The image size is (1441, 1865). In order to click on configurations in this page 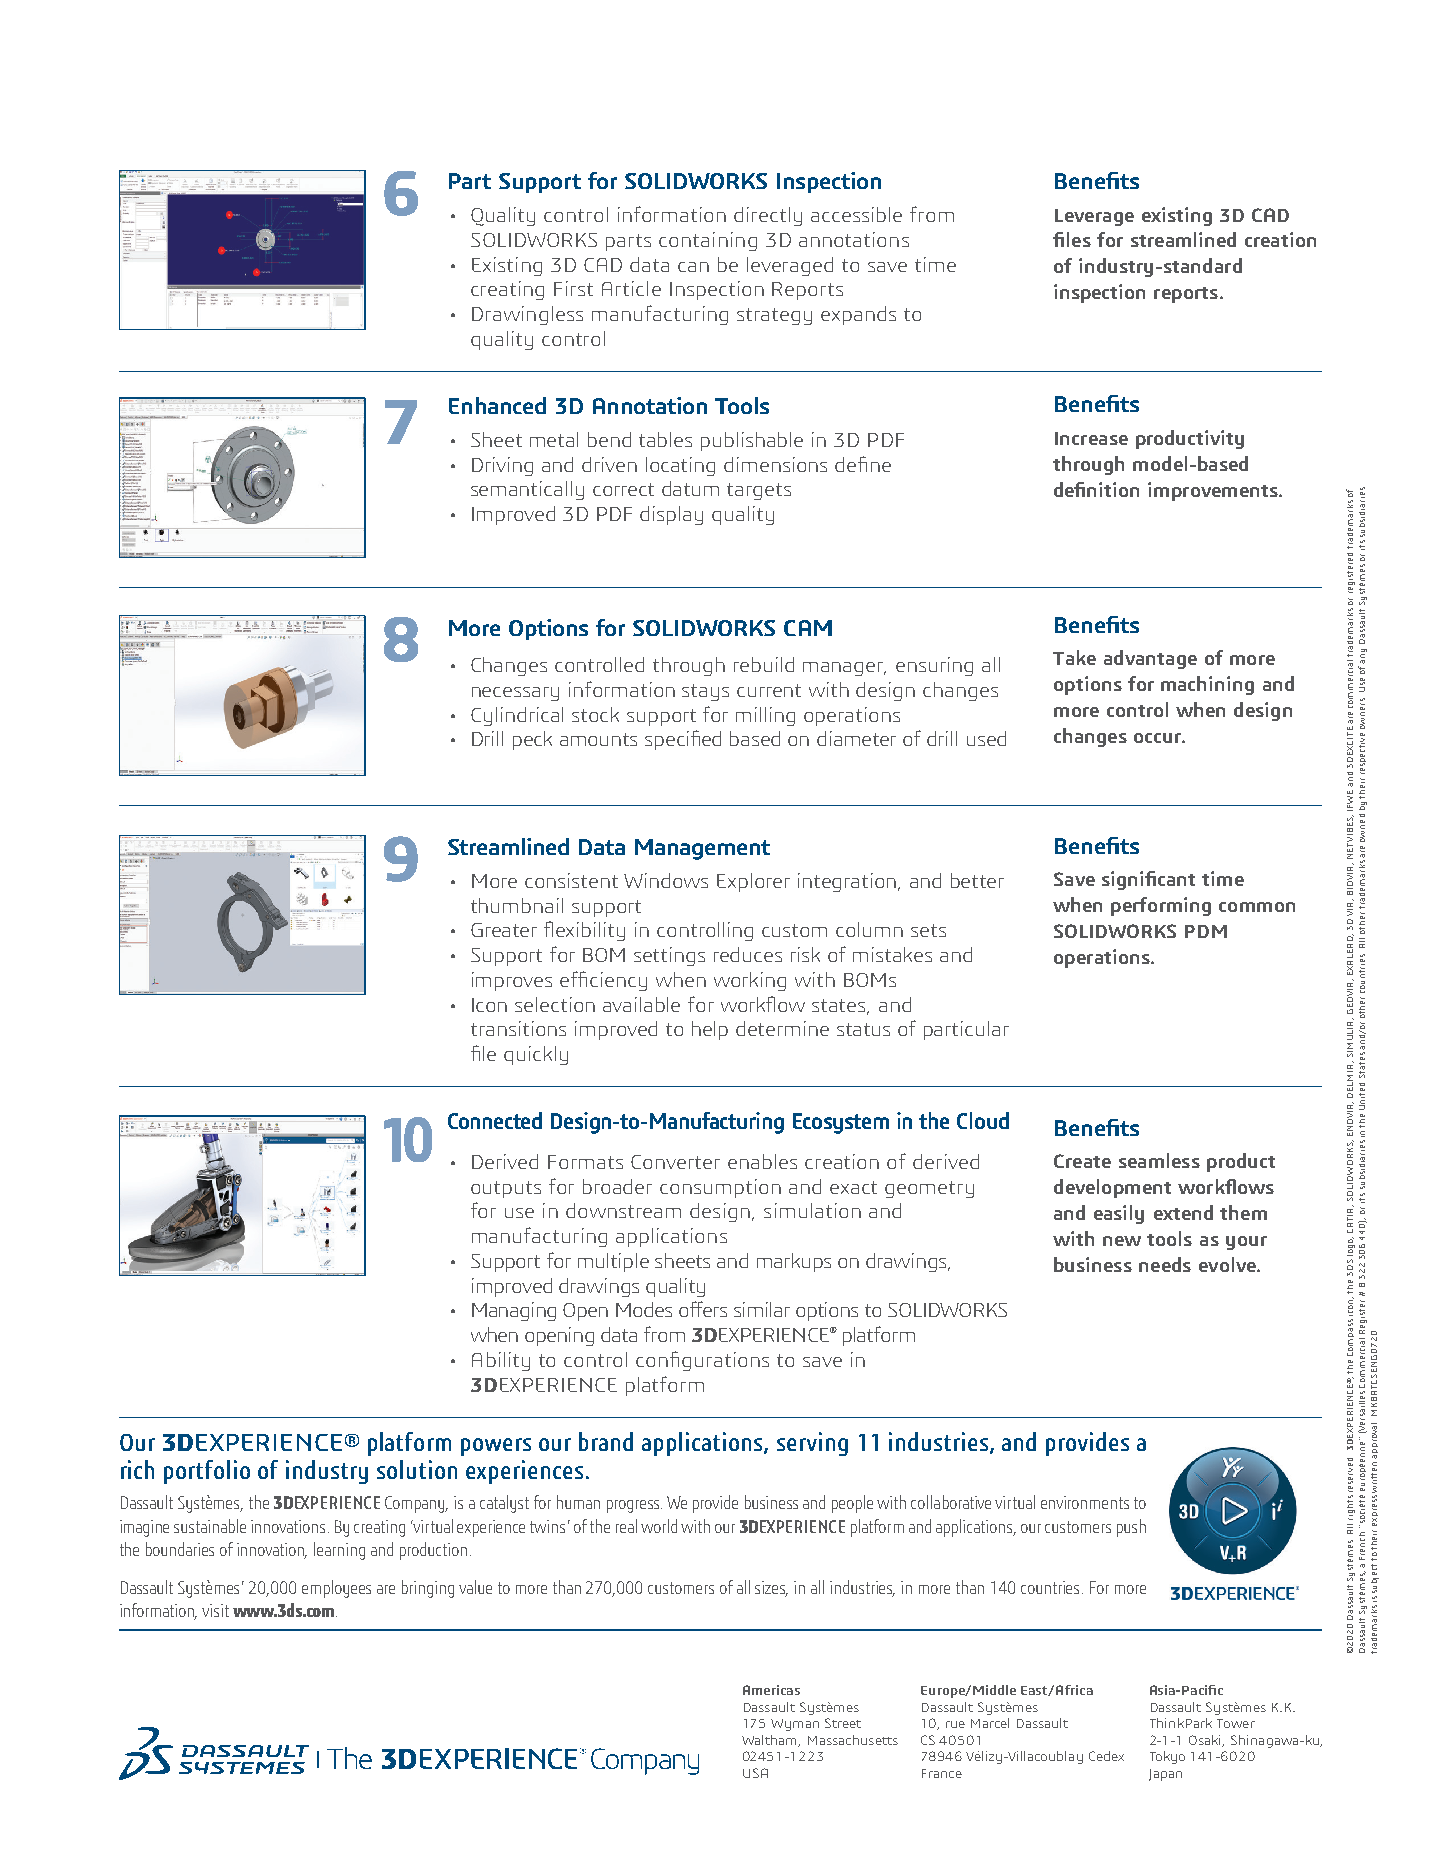, I will do `click(702, 1361)`.
